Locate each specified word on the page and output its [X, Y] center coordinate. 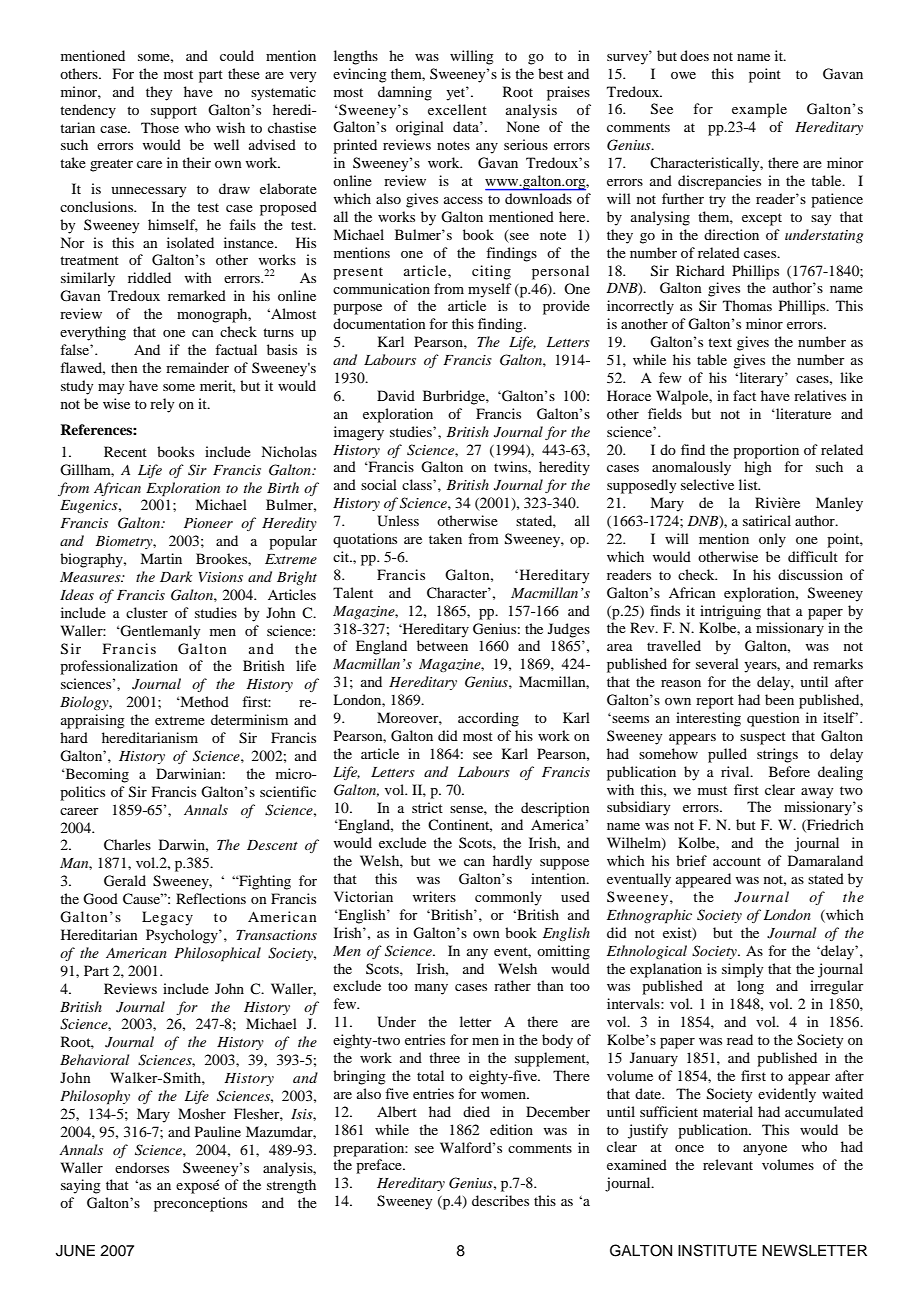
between [442, 645]
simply [742, 970]
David [396, 395]
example [759, 110]
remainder [197, 367]
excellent [457, 109]
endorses [142, 1167]
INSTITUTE [717, 1250]
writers [434, 896]
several [717, 663]
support [174, 112]
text [720, 342]
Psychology [183, 936]
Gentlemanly [159, 632]
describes [500, 1200]
